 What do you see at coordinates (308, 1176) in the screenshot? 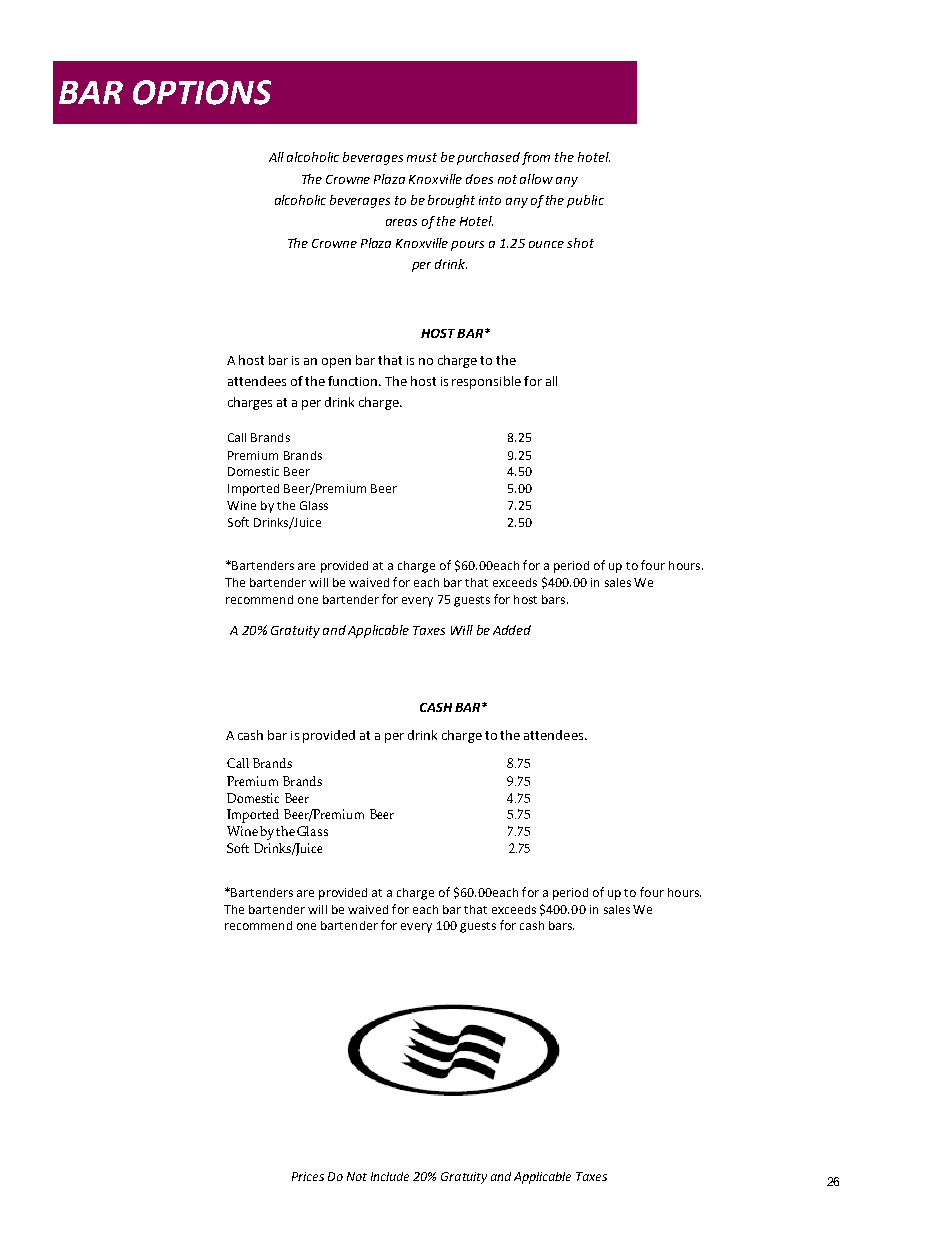
I see `Prices` at bounding box center [308, 1176].
